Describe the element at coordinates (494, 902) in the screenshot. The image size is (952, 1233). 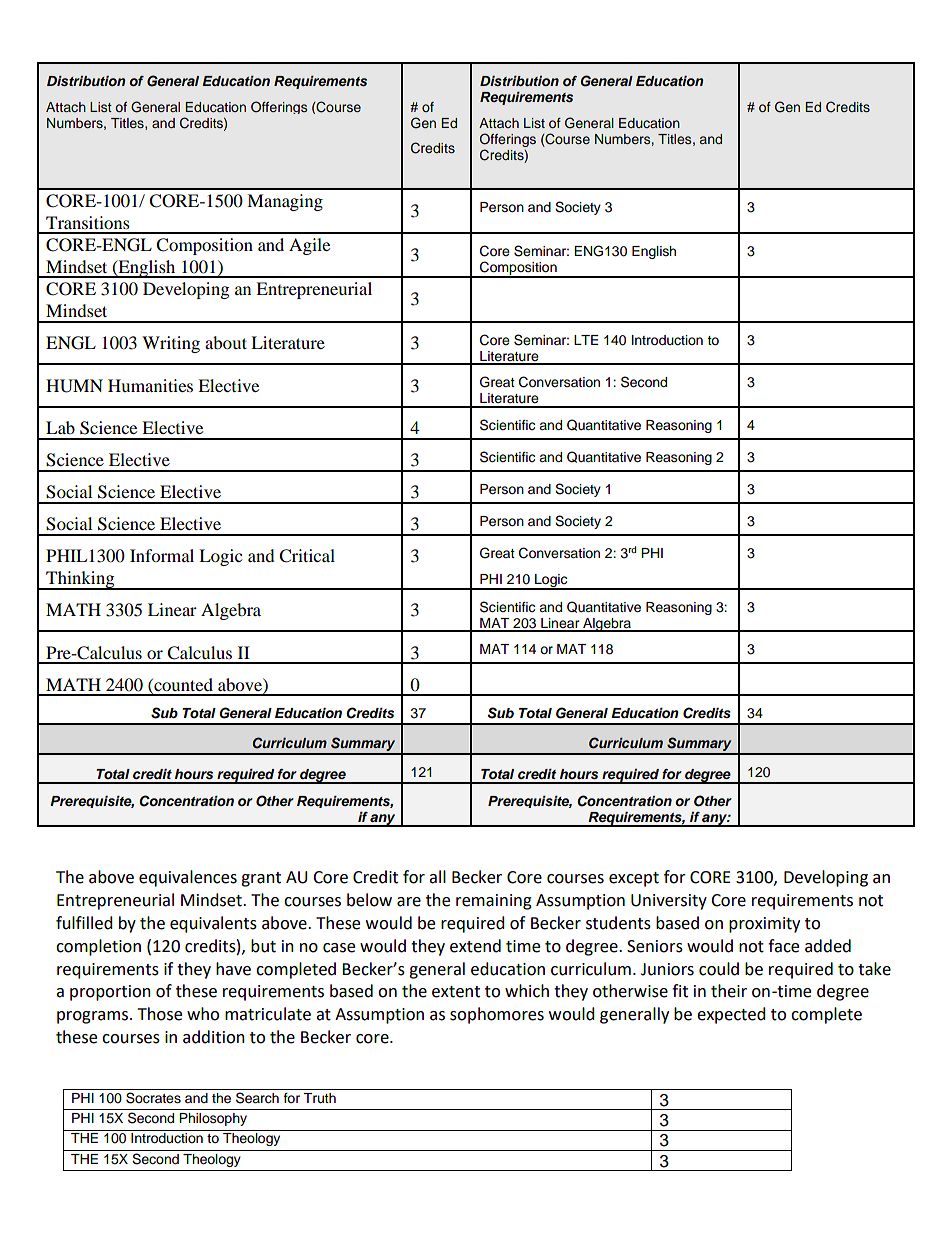
I see `remaining` at that location.
